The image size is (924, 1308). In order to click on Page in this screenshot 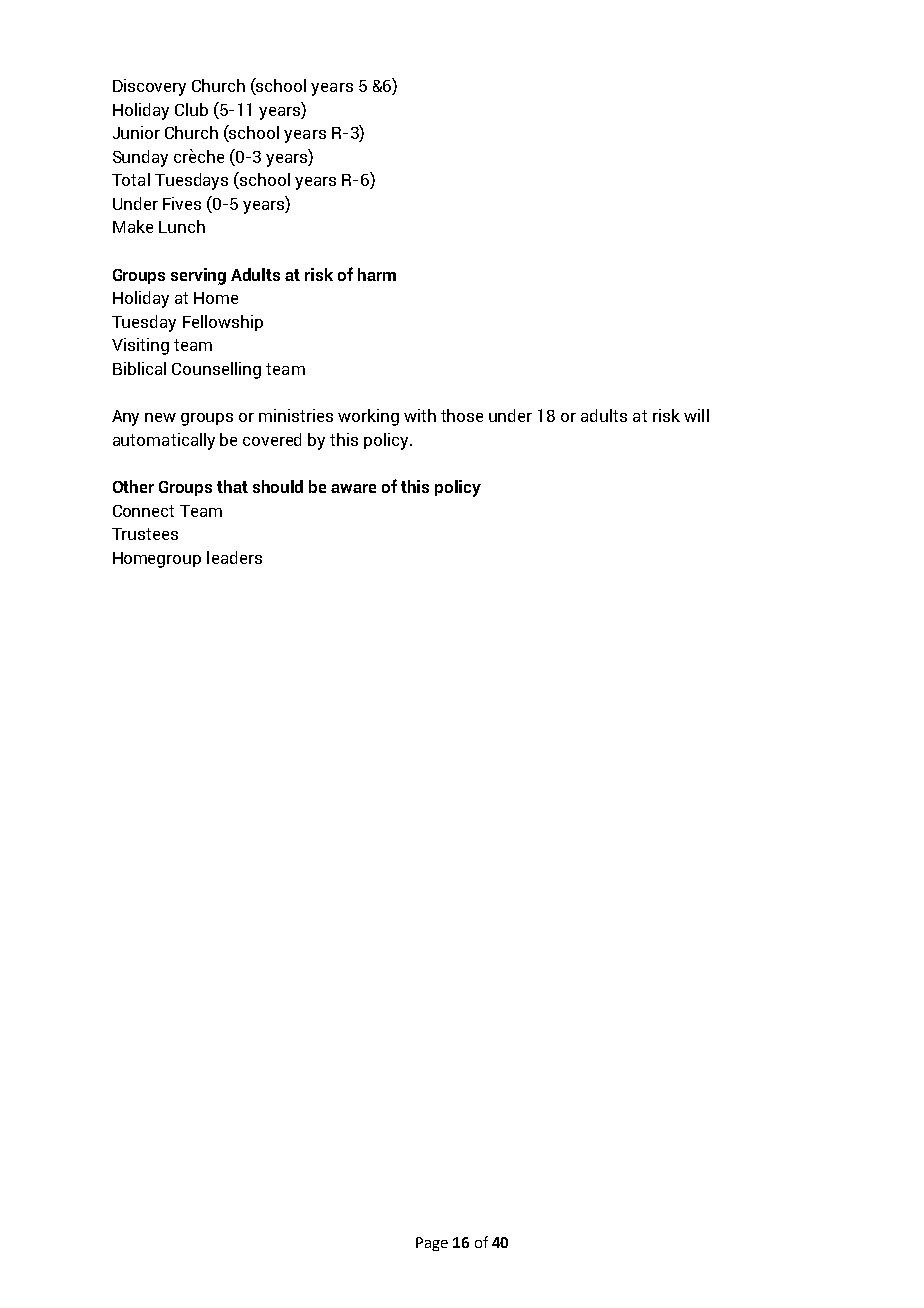, I will do `click(432, 1244)`.
